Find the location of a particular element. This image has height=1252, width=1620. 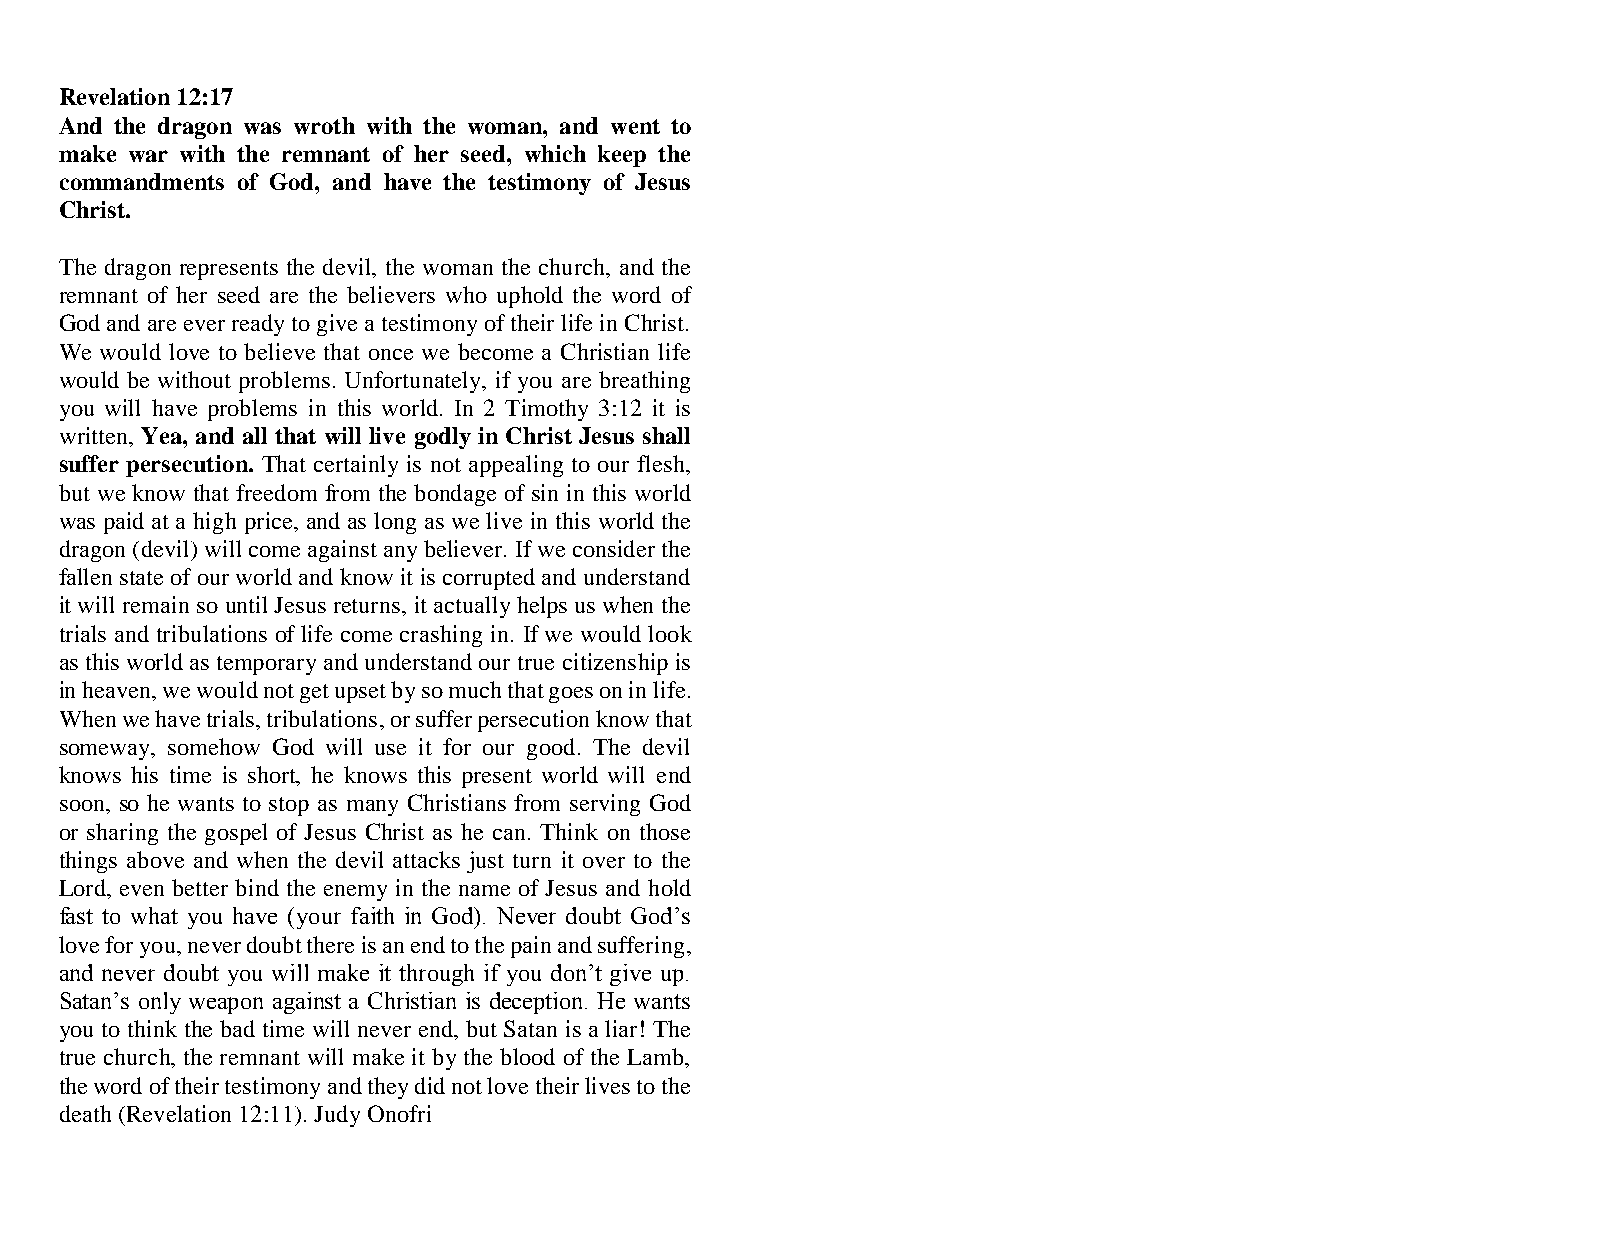

certainly is located at coordinates (356, 466).
